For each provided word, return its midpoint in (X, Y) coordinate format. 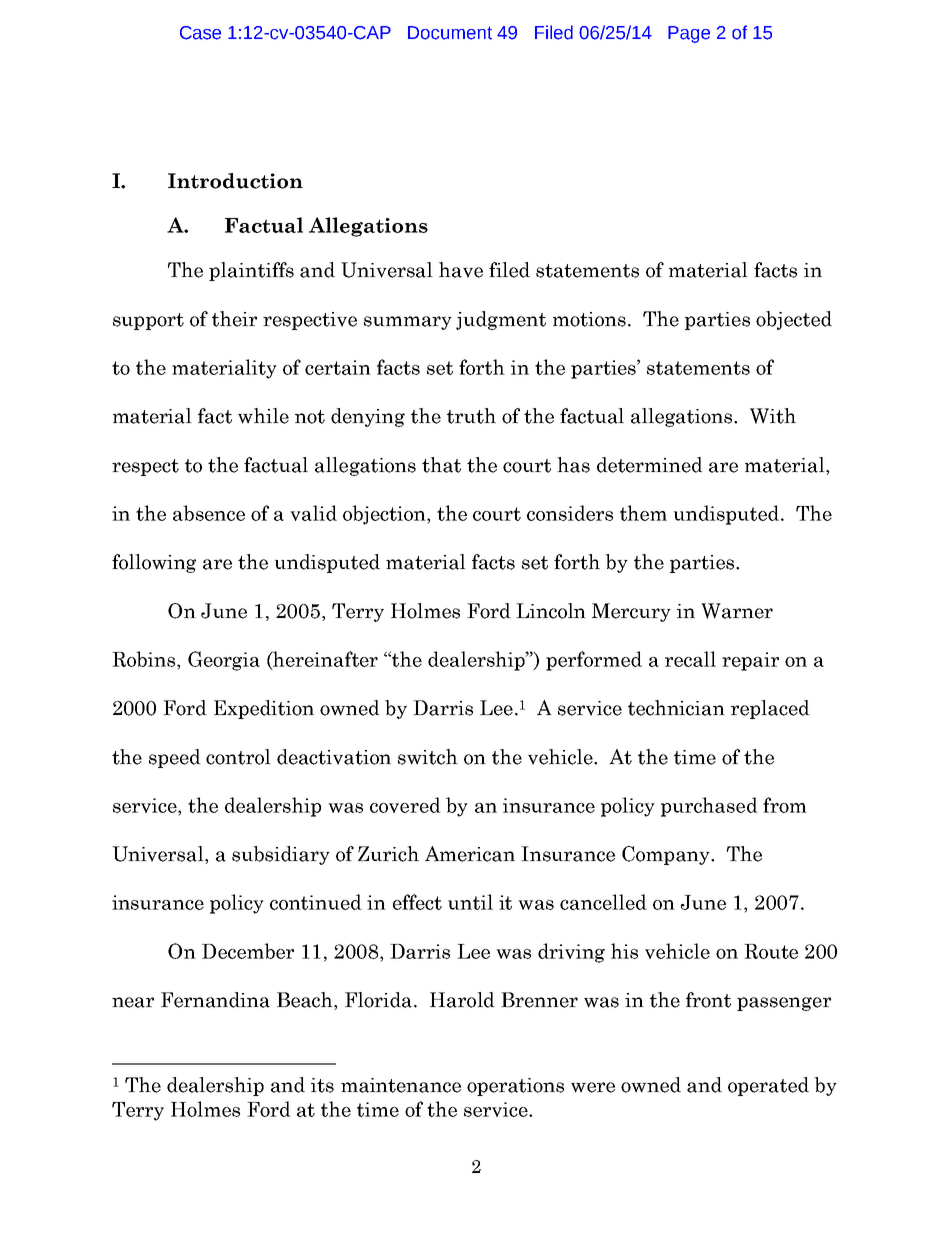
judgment (501, 320)
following (154, 563)
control (238, 757)
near (133, 1002)
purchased (709, 807)
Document (450, 33)
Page (689, 34)
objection (385, 515)
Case (200, 33)
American (470, 854)
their (234, 319)
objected (794, 320)
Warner (737, 611)
